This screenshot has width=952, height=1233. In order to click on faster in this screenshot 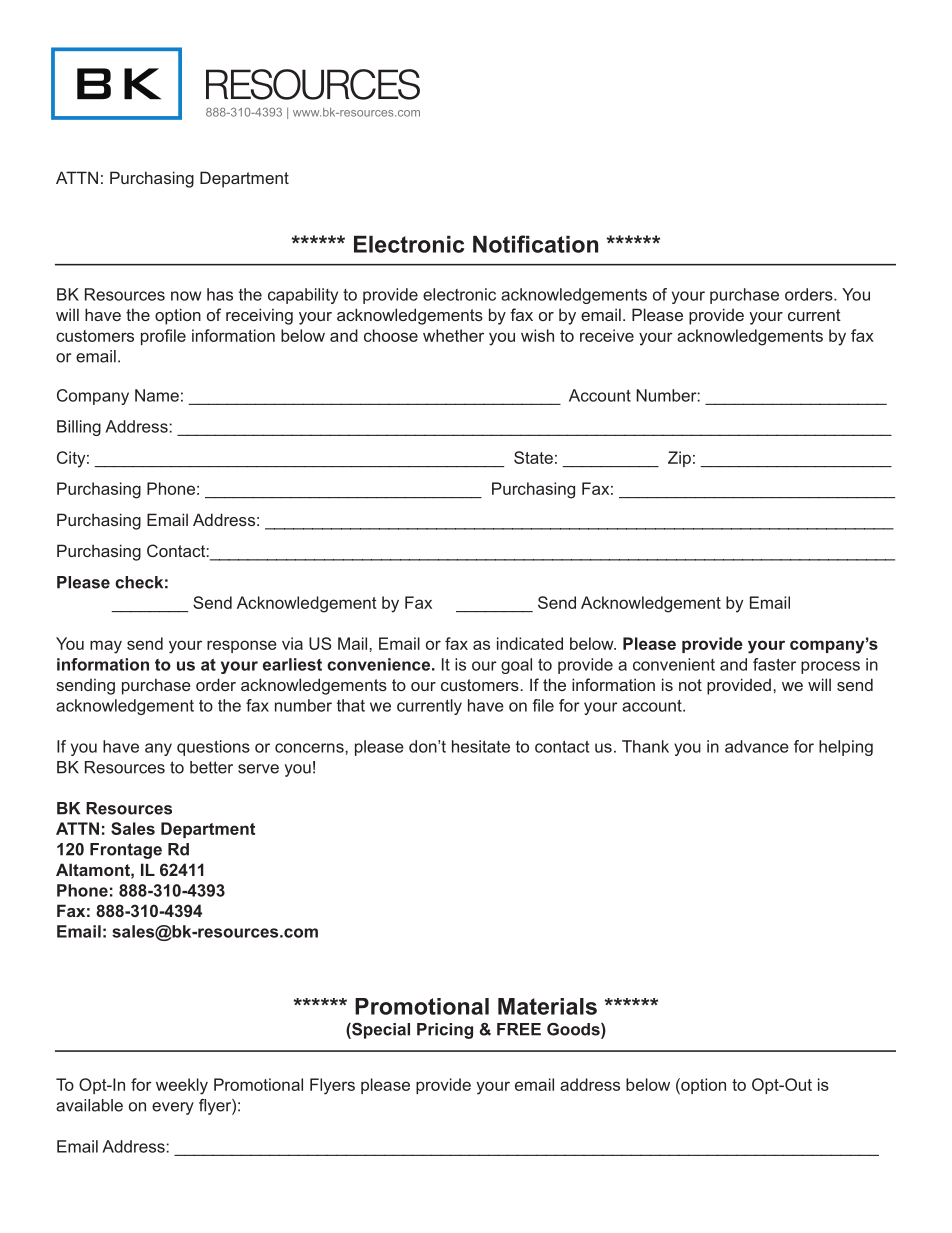, I will do `click(774, 664)`.
